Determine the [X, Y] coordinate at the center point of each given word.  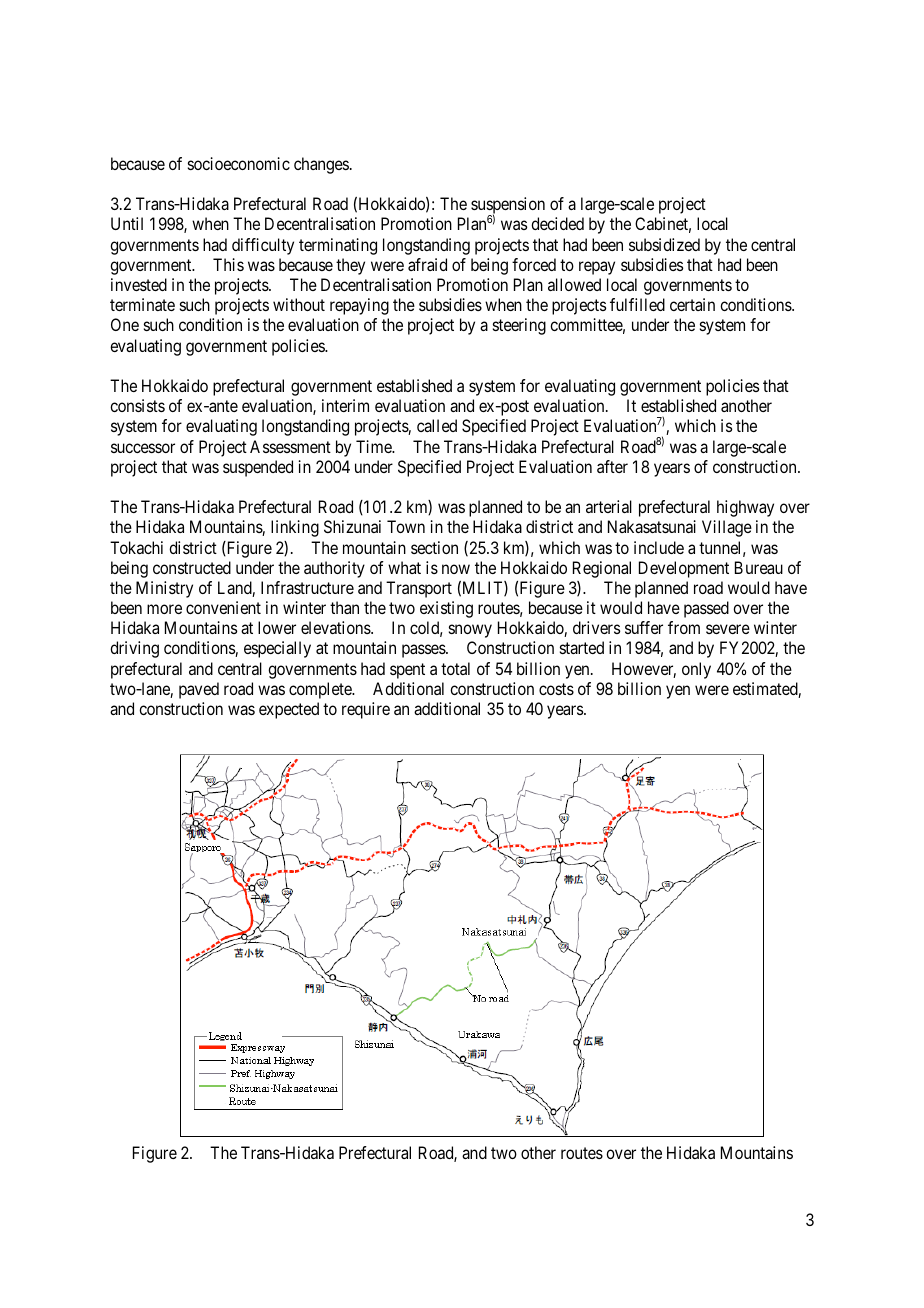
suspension [508, 207]
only [696, 670]
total [455, 668]
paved [199, 690]
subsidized [664, 244]
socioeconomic [239, 163]
